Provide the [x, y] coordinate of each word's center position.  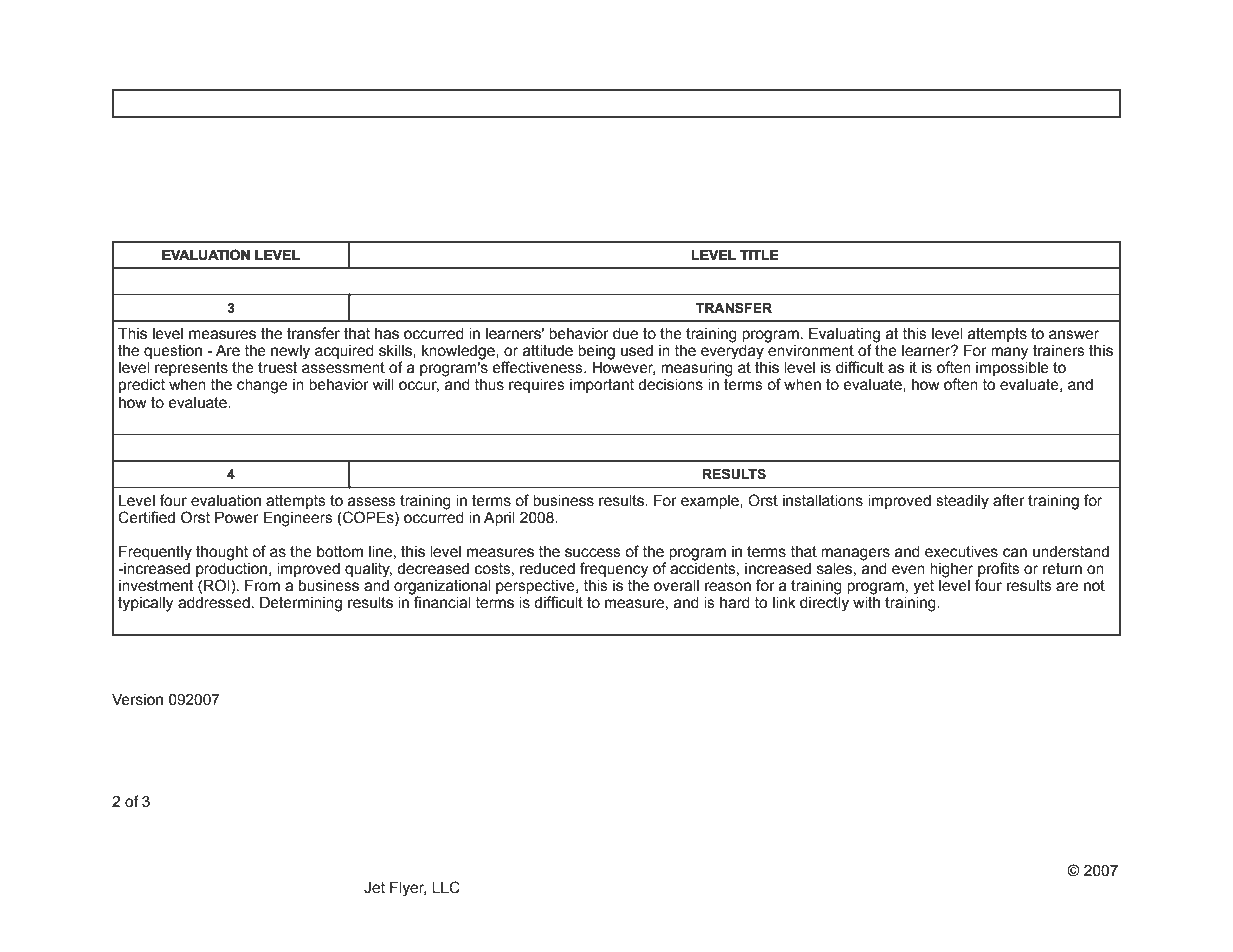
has [387, 334]
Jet [374, 888]
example [711, 502]
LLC [446, 887]
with [866, 603]
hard [735, 603]
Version [137, 699]
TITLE [759, 255]
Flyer [408, 889]
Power [237, 517]
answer [1074, 335]
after [1009, 500]
